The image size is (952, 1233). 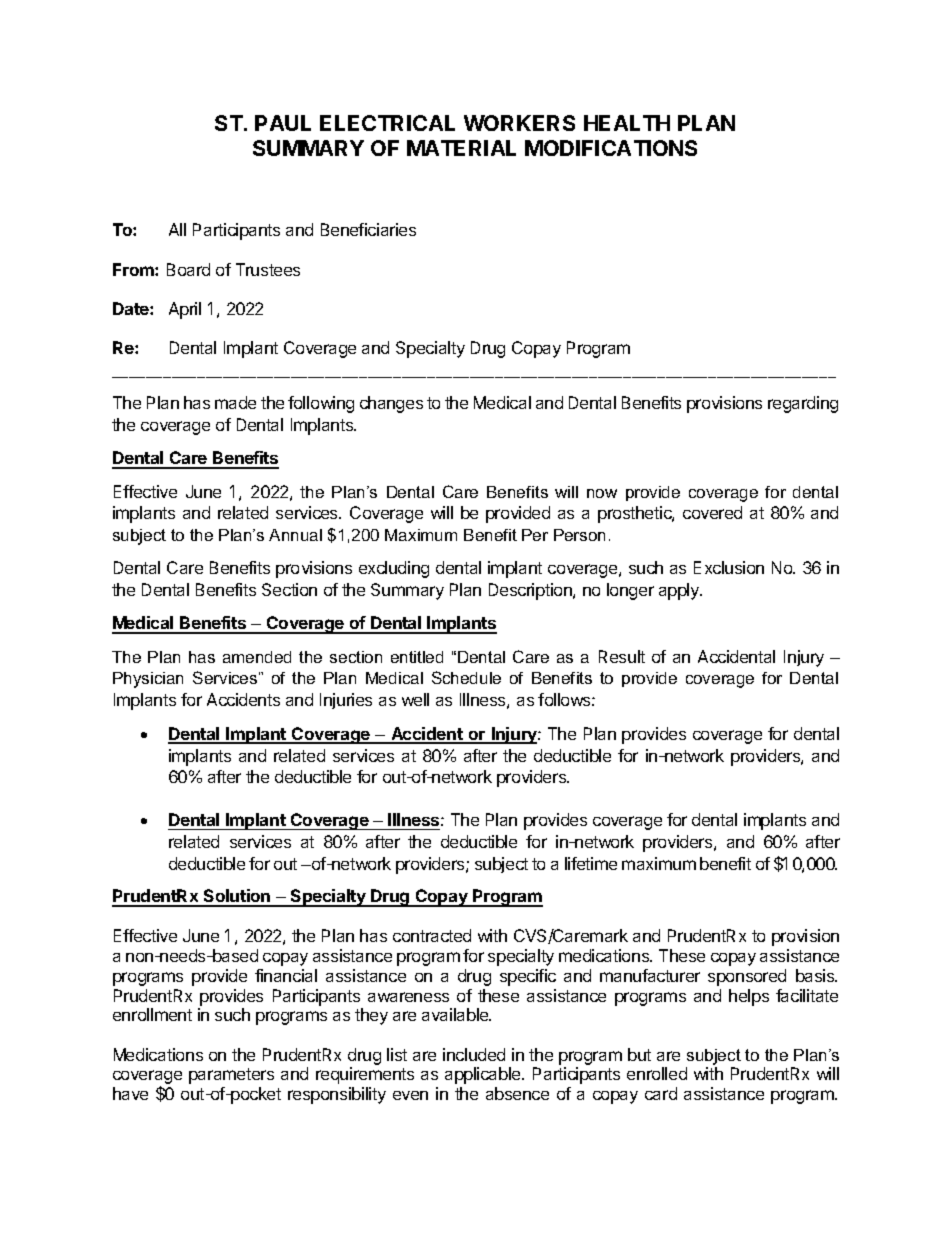 What do you see at coordinates (235, 402) in the document?
I see `made` at bounding box center [235, 402].
